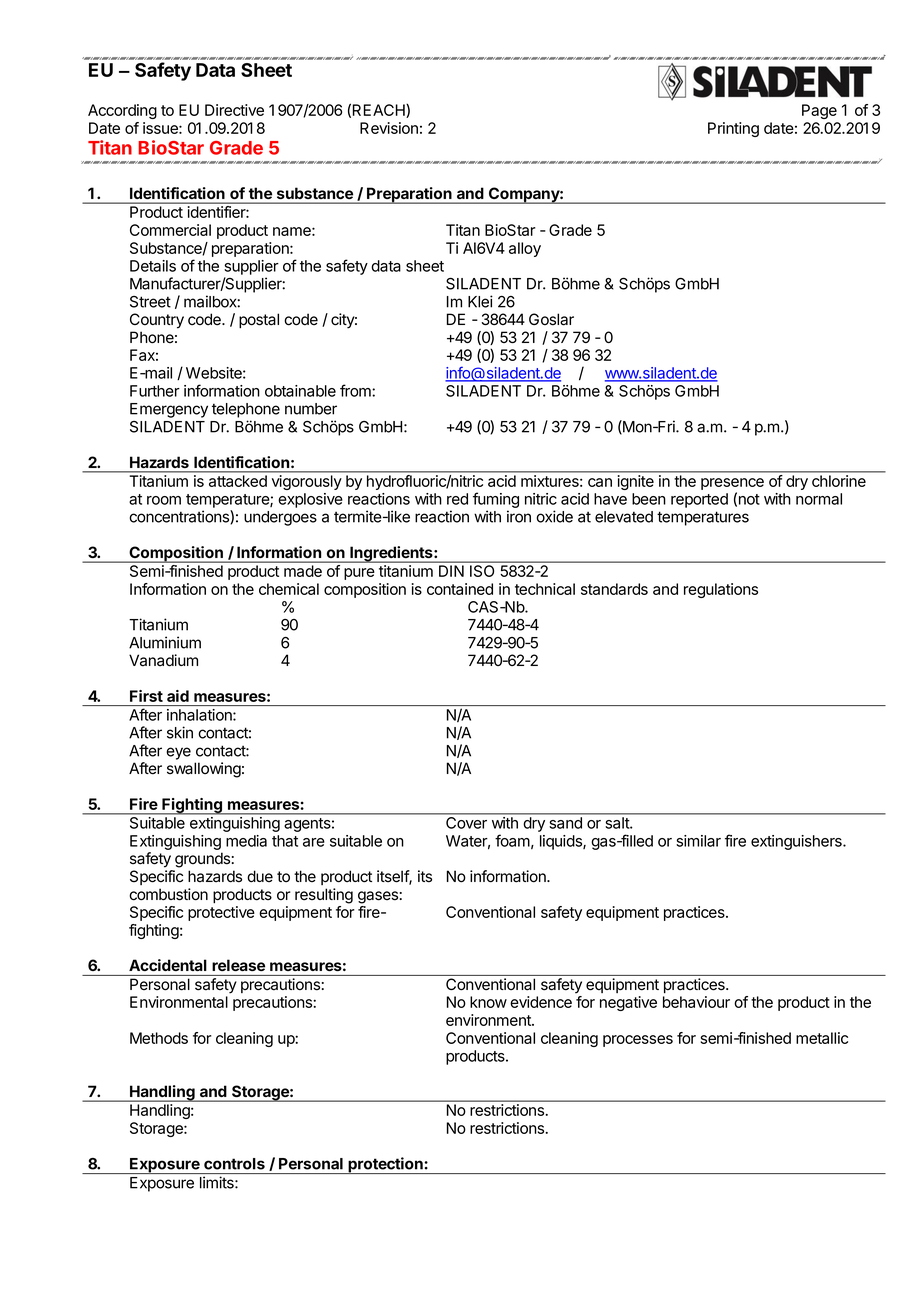 This image has height=1308, width=924. What do you see at coordinates (389, 128) in the image?
I see `Revision` at bounding box center [389, 128].
